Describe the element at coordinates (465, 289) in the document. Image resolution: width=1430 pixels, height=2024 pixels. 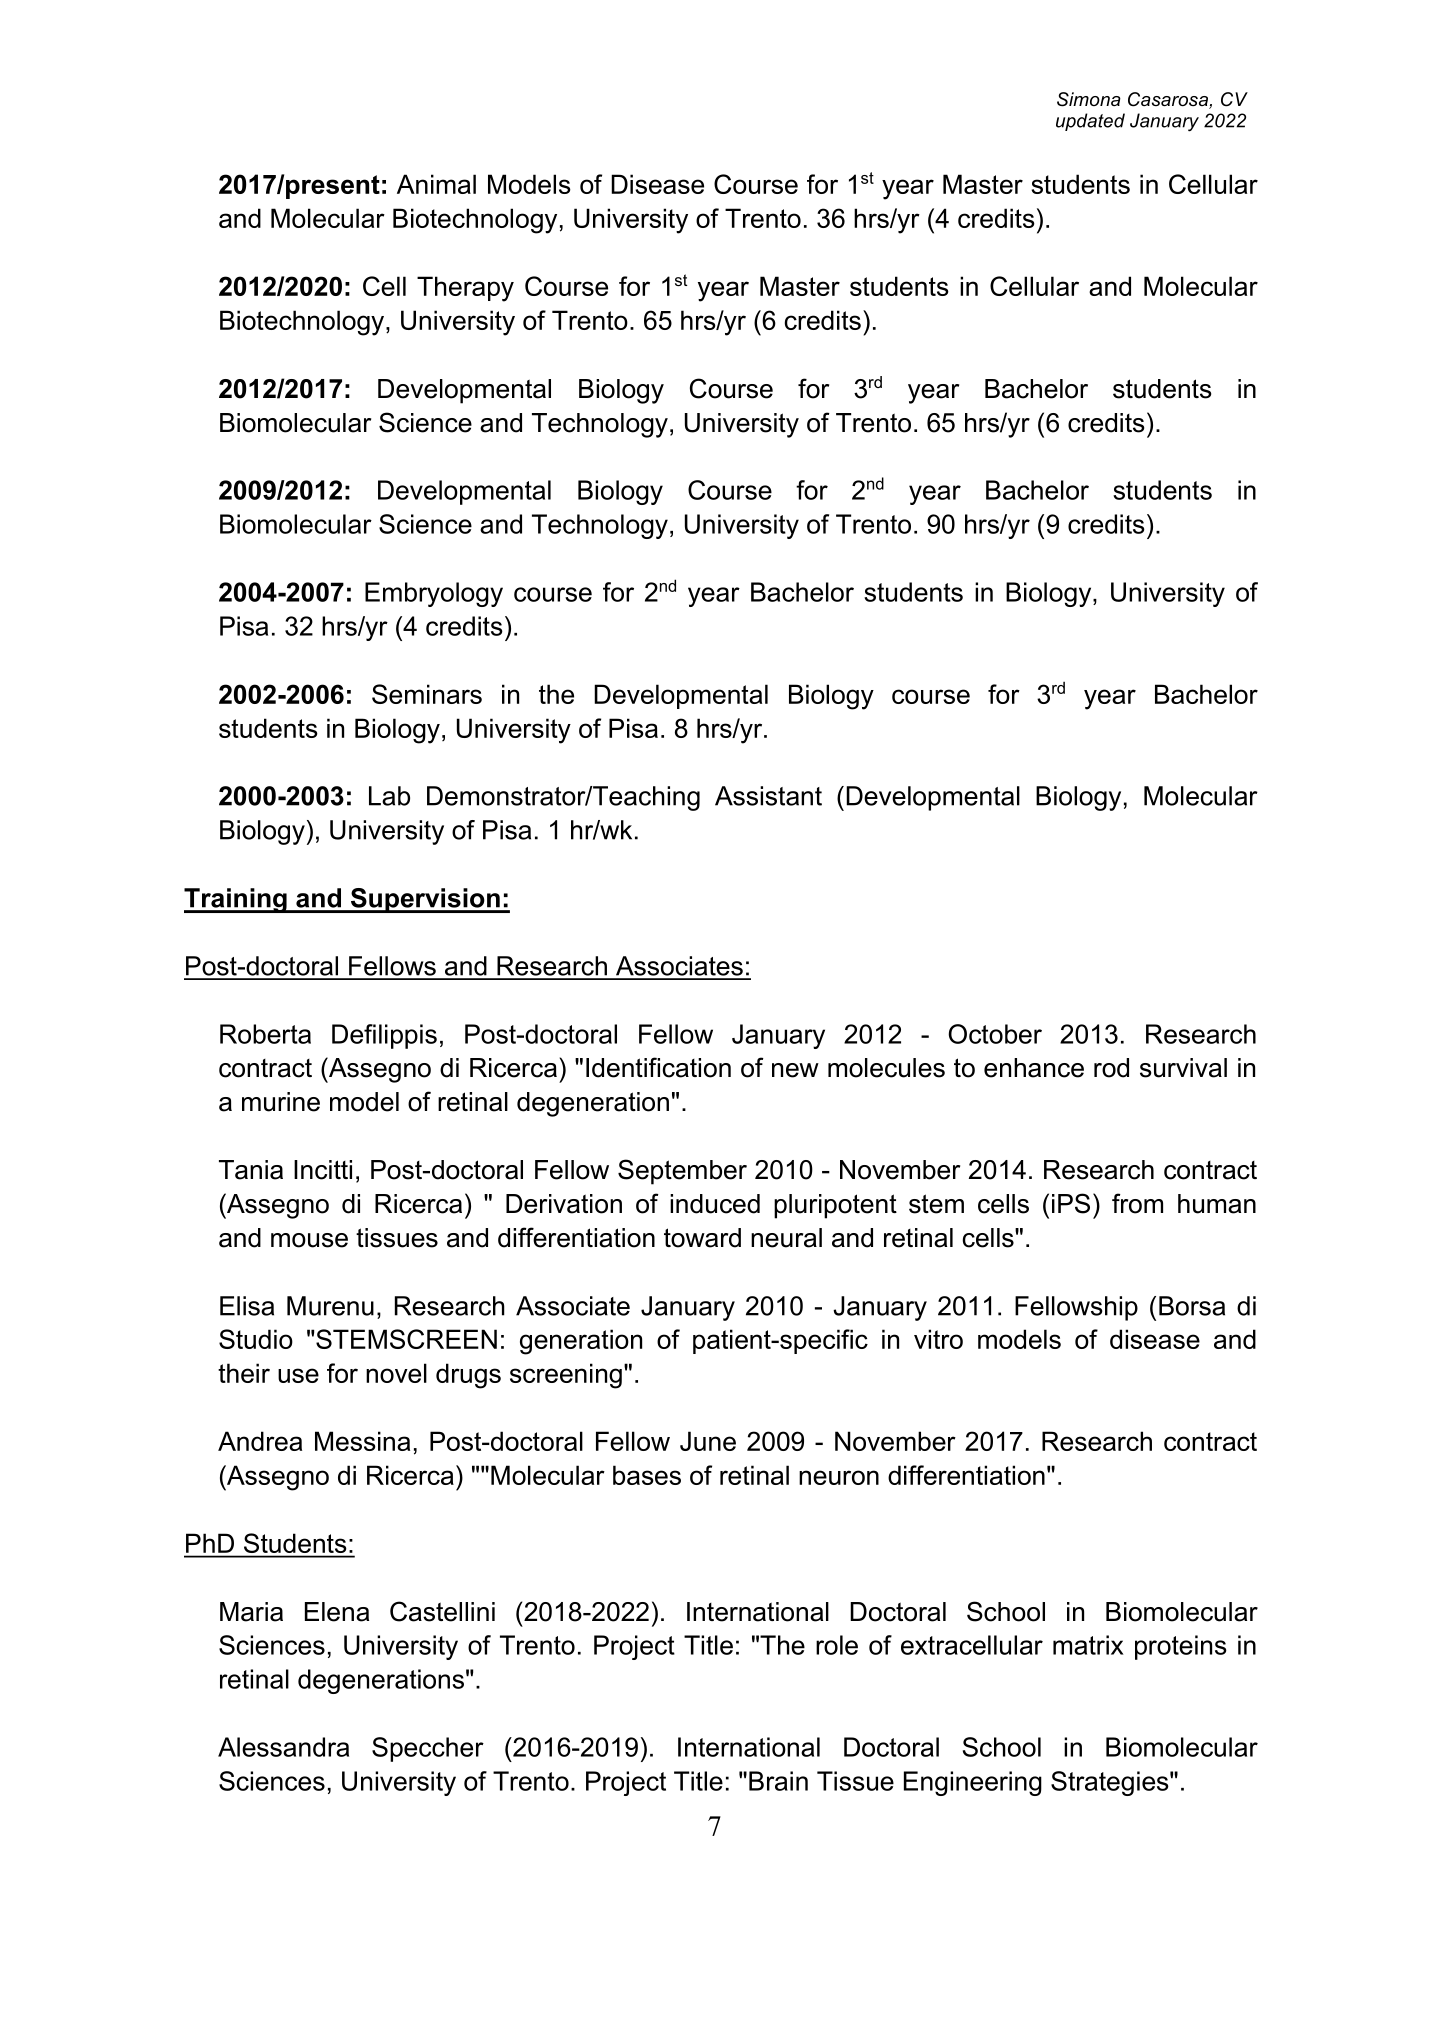
I see `Therapy` at that location.
